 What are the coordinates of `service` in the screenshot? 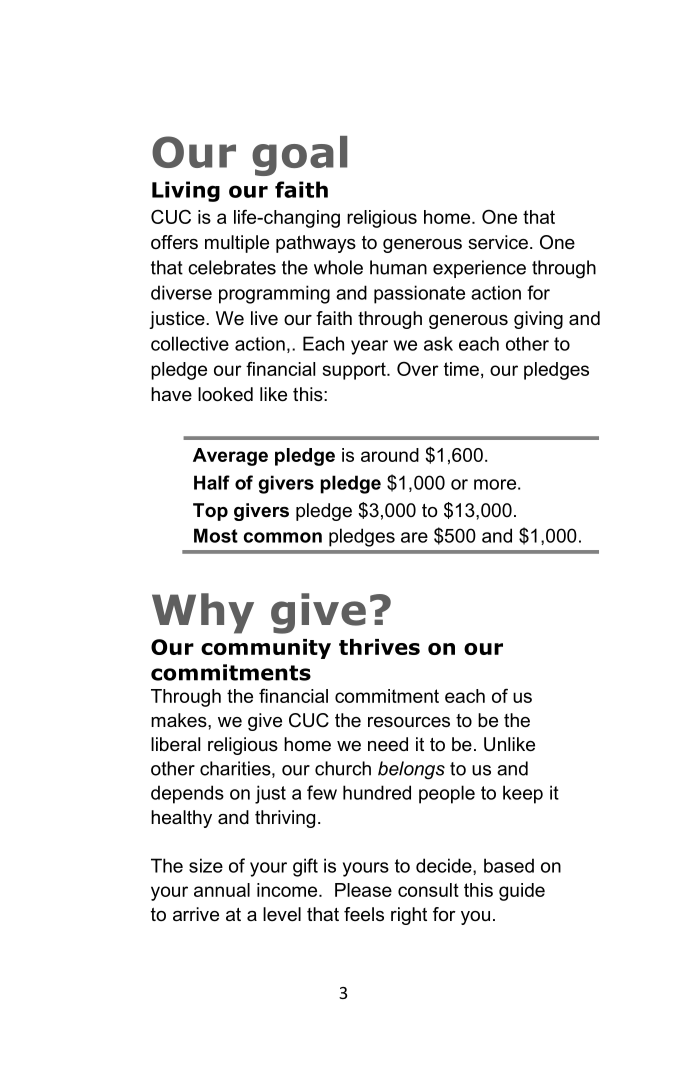 It's located at (498, 242).
